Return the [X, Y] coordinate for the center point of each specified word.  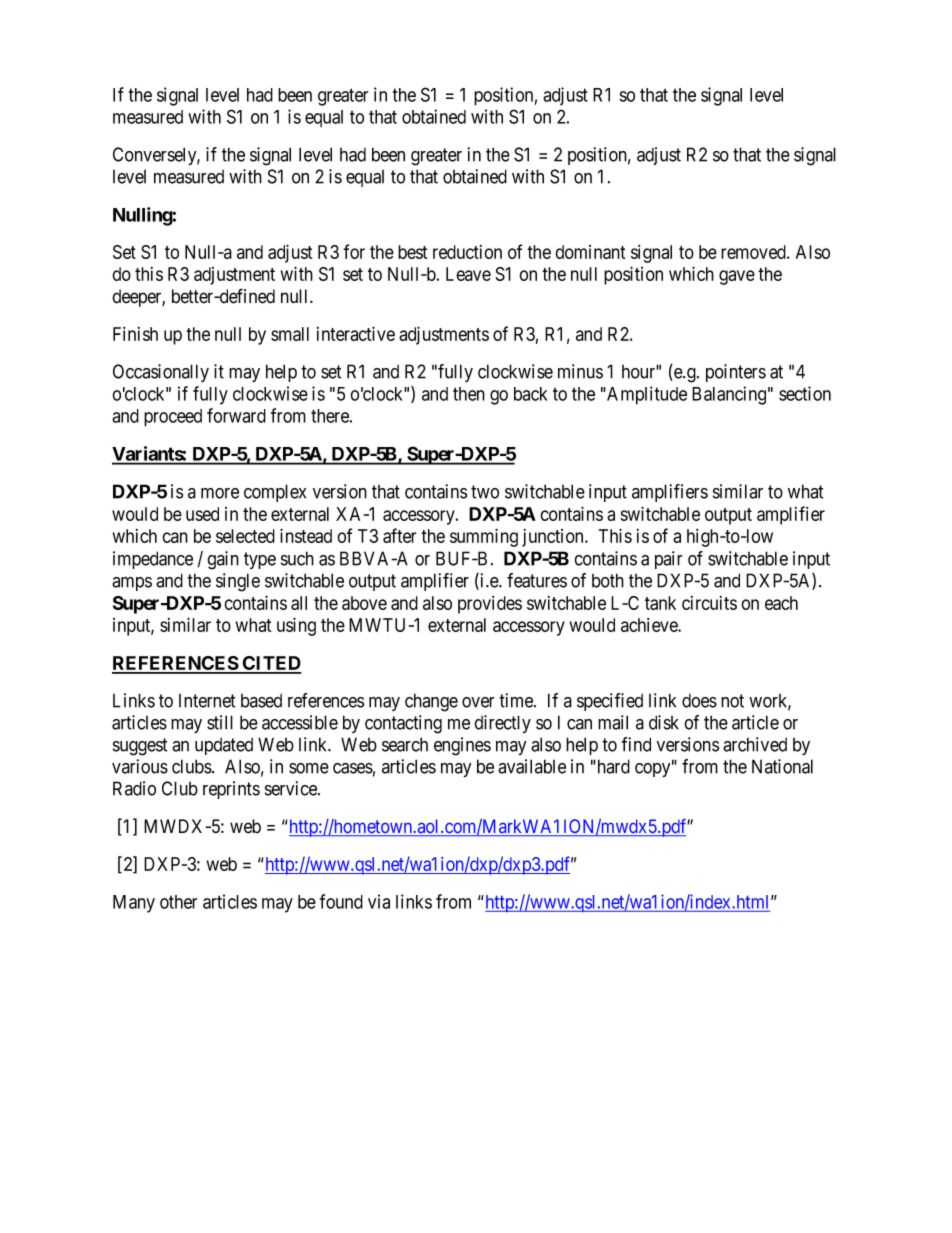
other [178, 902]
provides [490, 605]
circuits [709, 603]
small [290, 334]
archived [755, 744]
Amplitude [646, 395]
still [220, 722]
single [238, 582]
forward [236, 415]
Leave [468, 274]
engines [462, 746]
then [469, 394]
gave [737, 277]
